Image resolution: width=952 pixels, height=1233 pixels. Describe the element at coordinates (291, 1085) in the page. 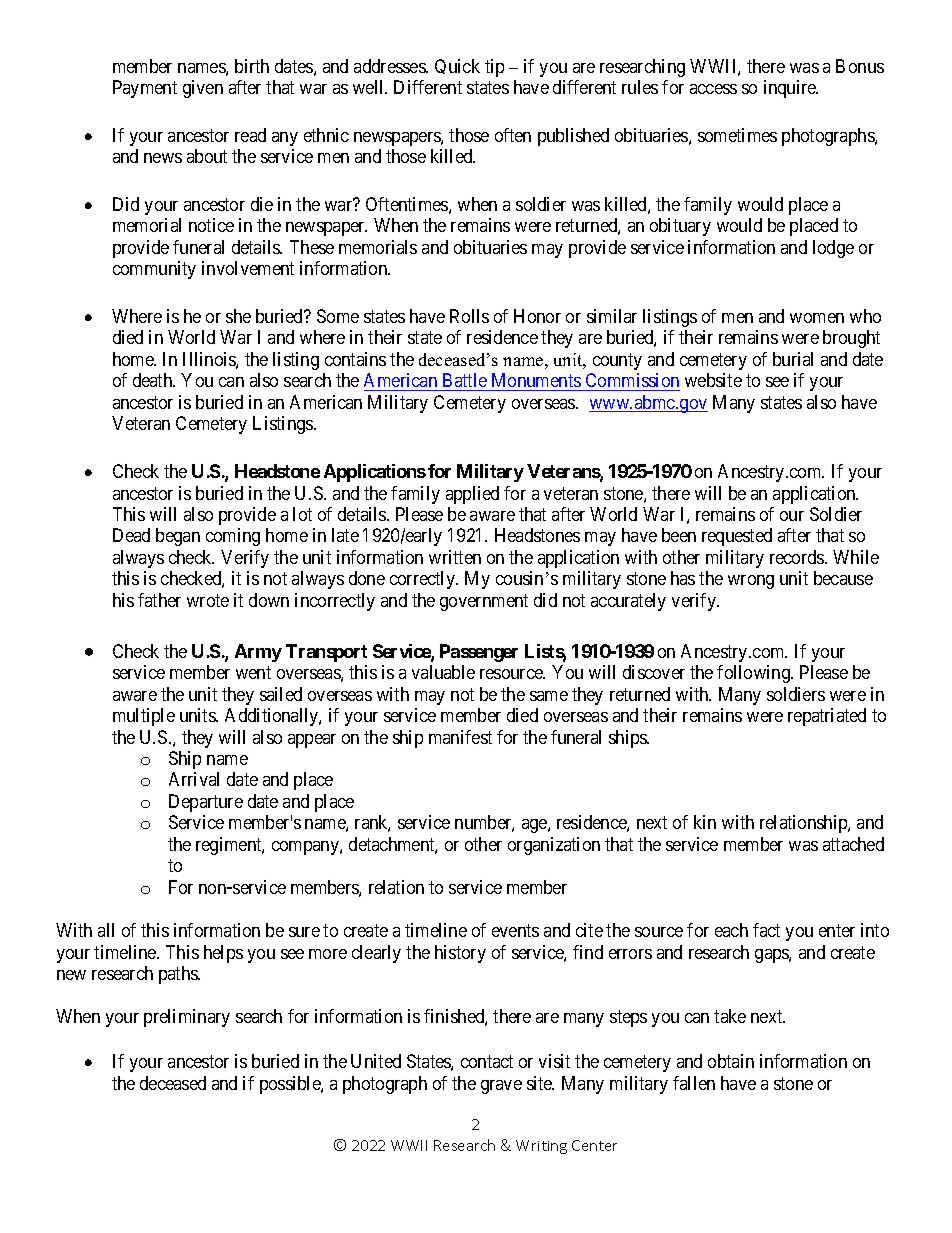

I see `possible` at that location.
